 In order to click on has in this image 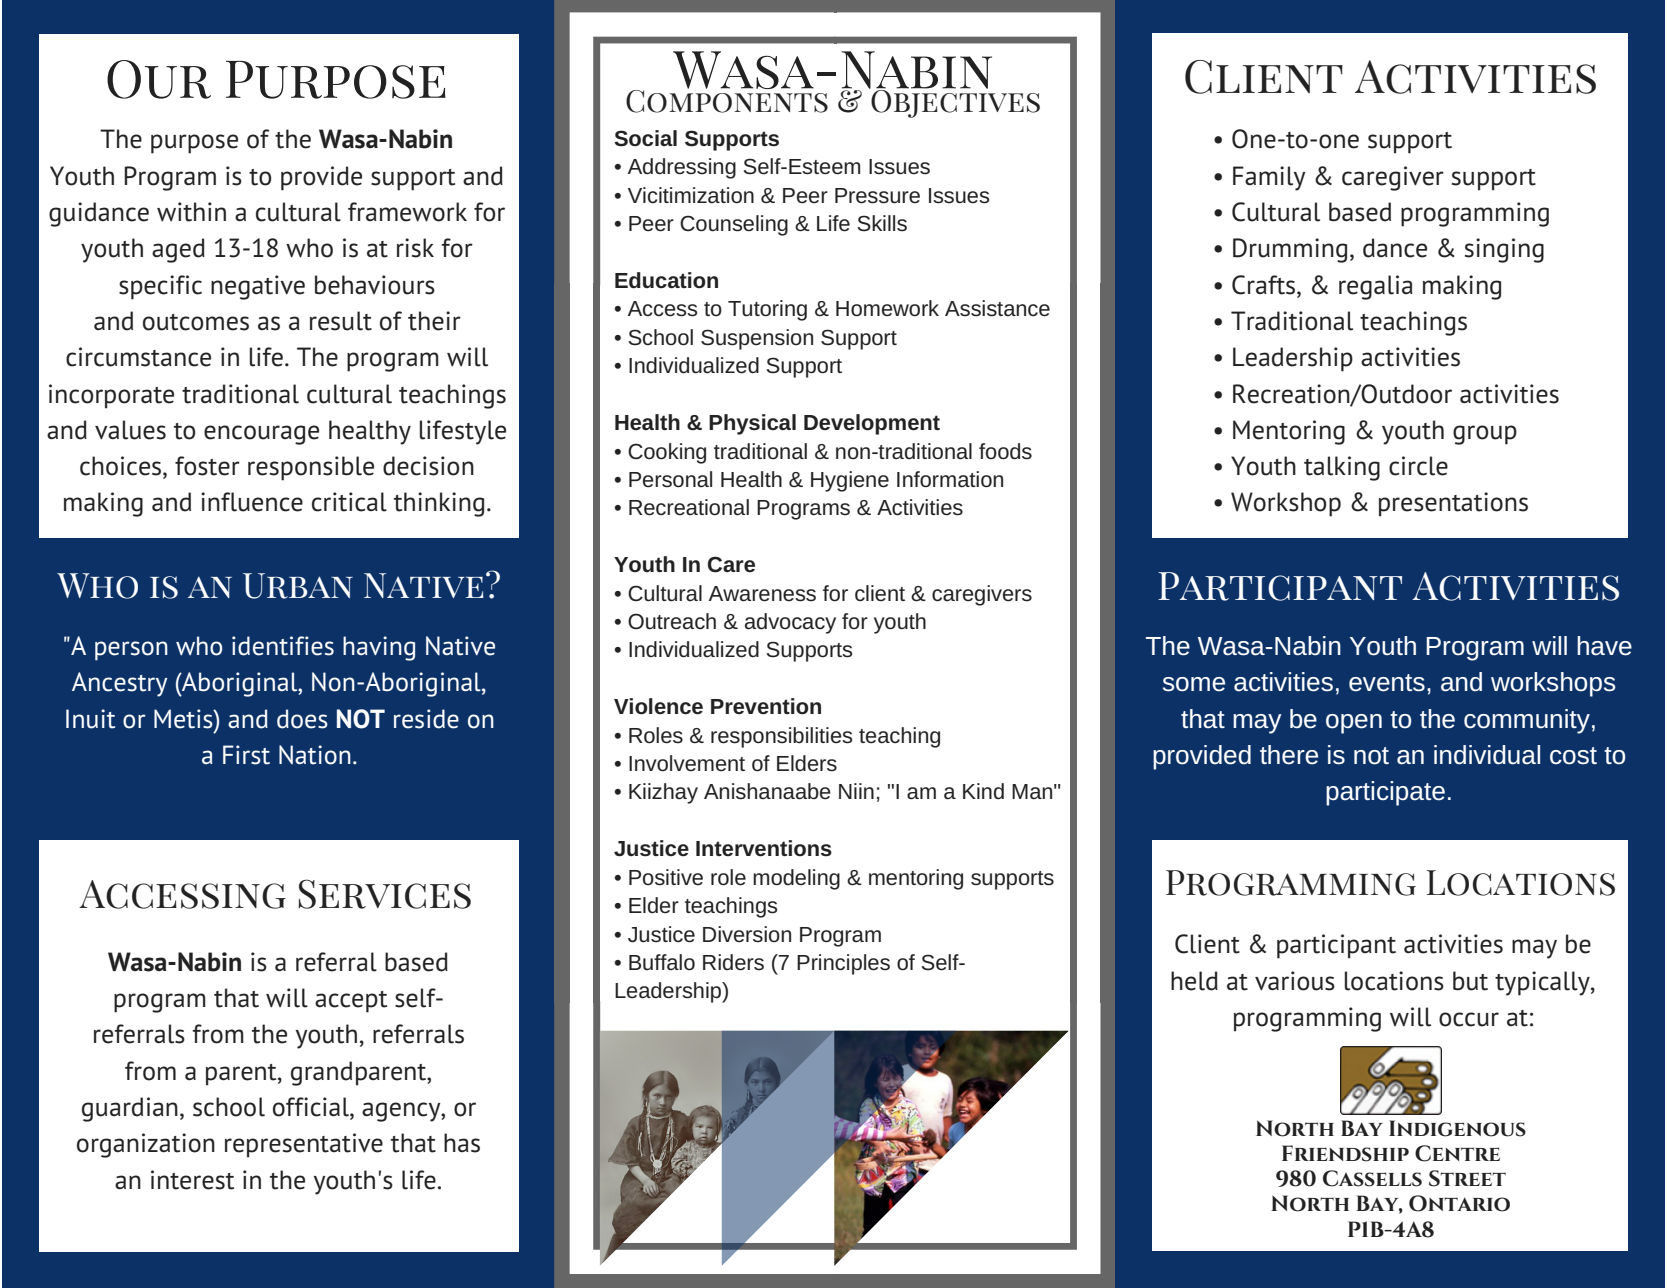, I will do `click(462, 1143)`.
